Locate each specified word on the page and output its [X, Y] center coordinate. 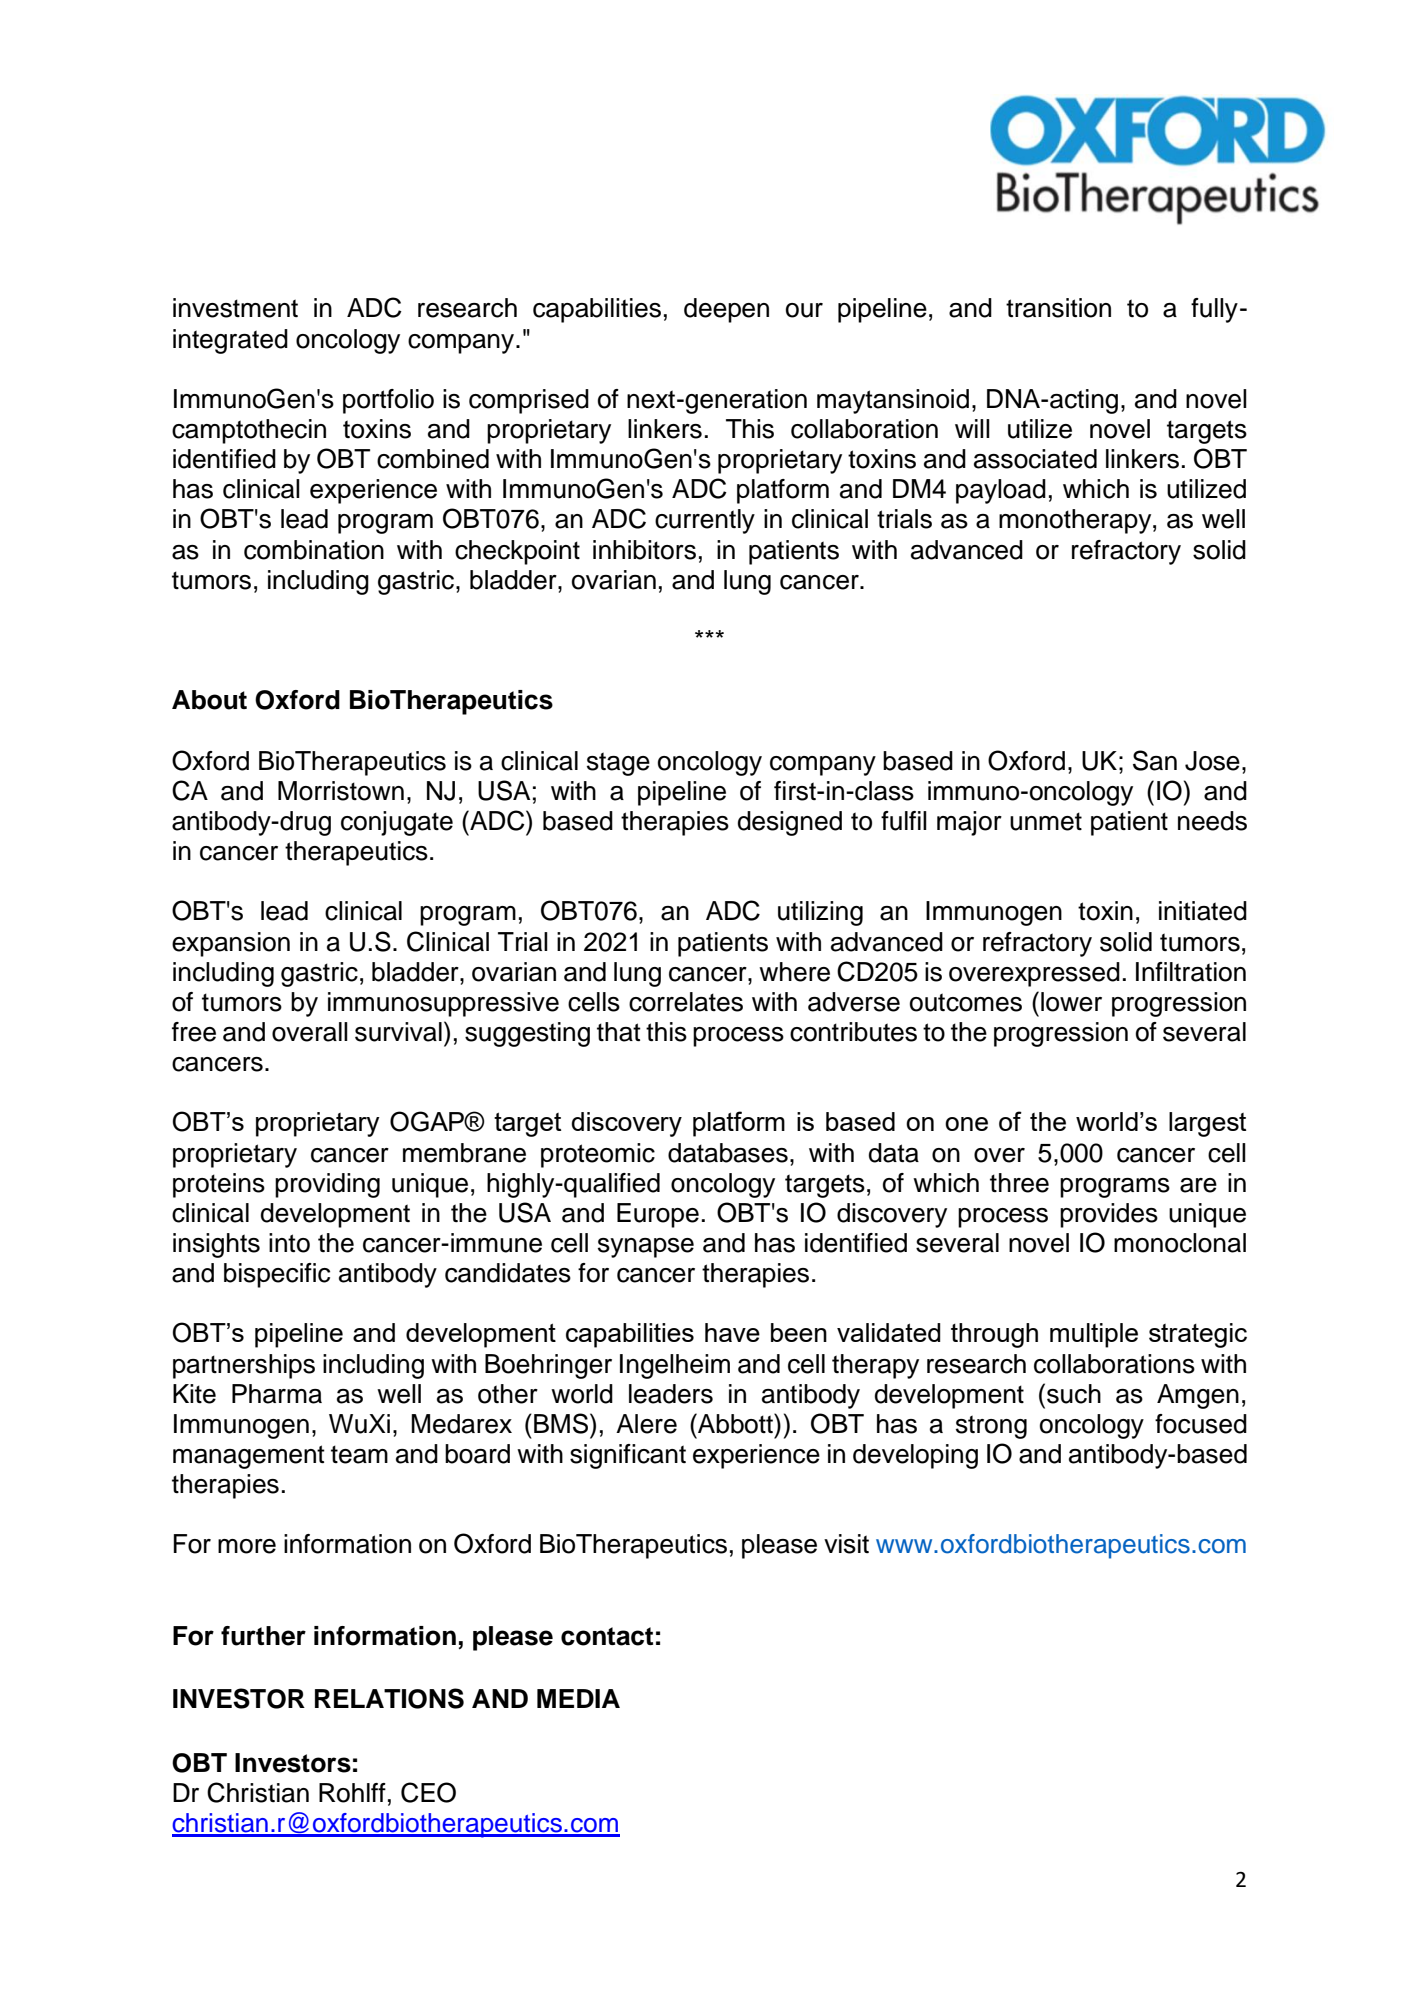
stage [618, 764]
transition [1058, 308]
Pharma [277, 1394]
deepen [726, 310]
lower [1071, 1002]
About [209, 700]
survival [398, 1032]
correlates [686, 1002]
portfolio [388, 401]
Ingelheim [675, 1366]
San [1155, 760]
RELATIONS [389, 1698]
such [1074, 1394]
